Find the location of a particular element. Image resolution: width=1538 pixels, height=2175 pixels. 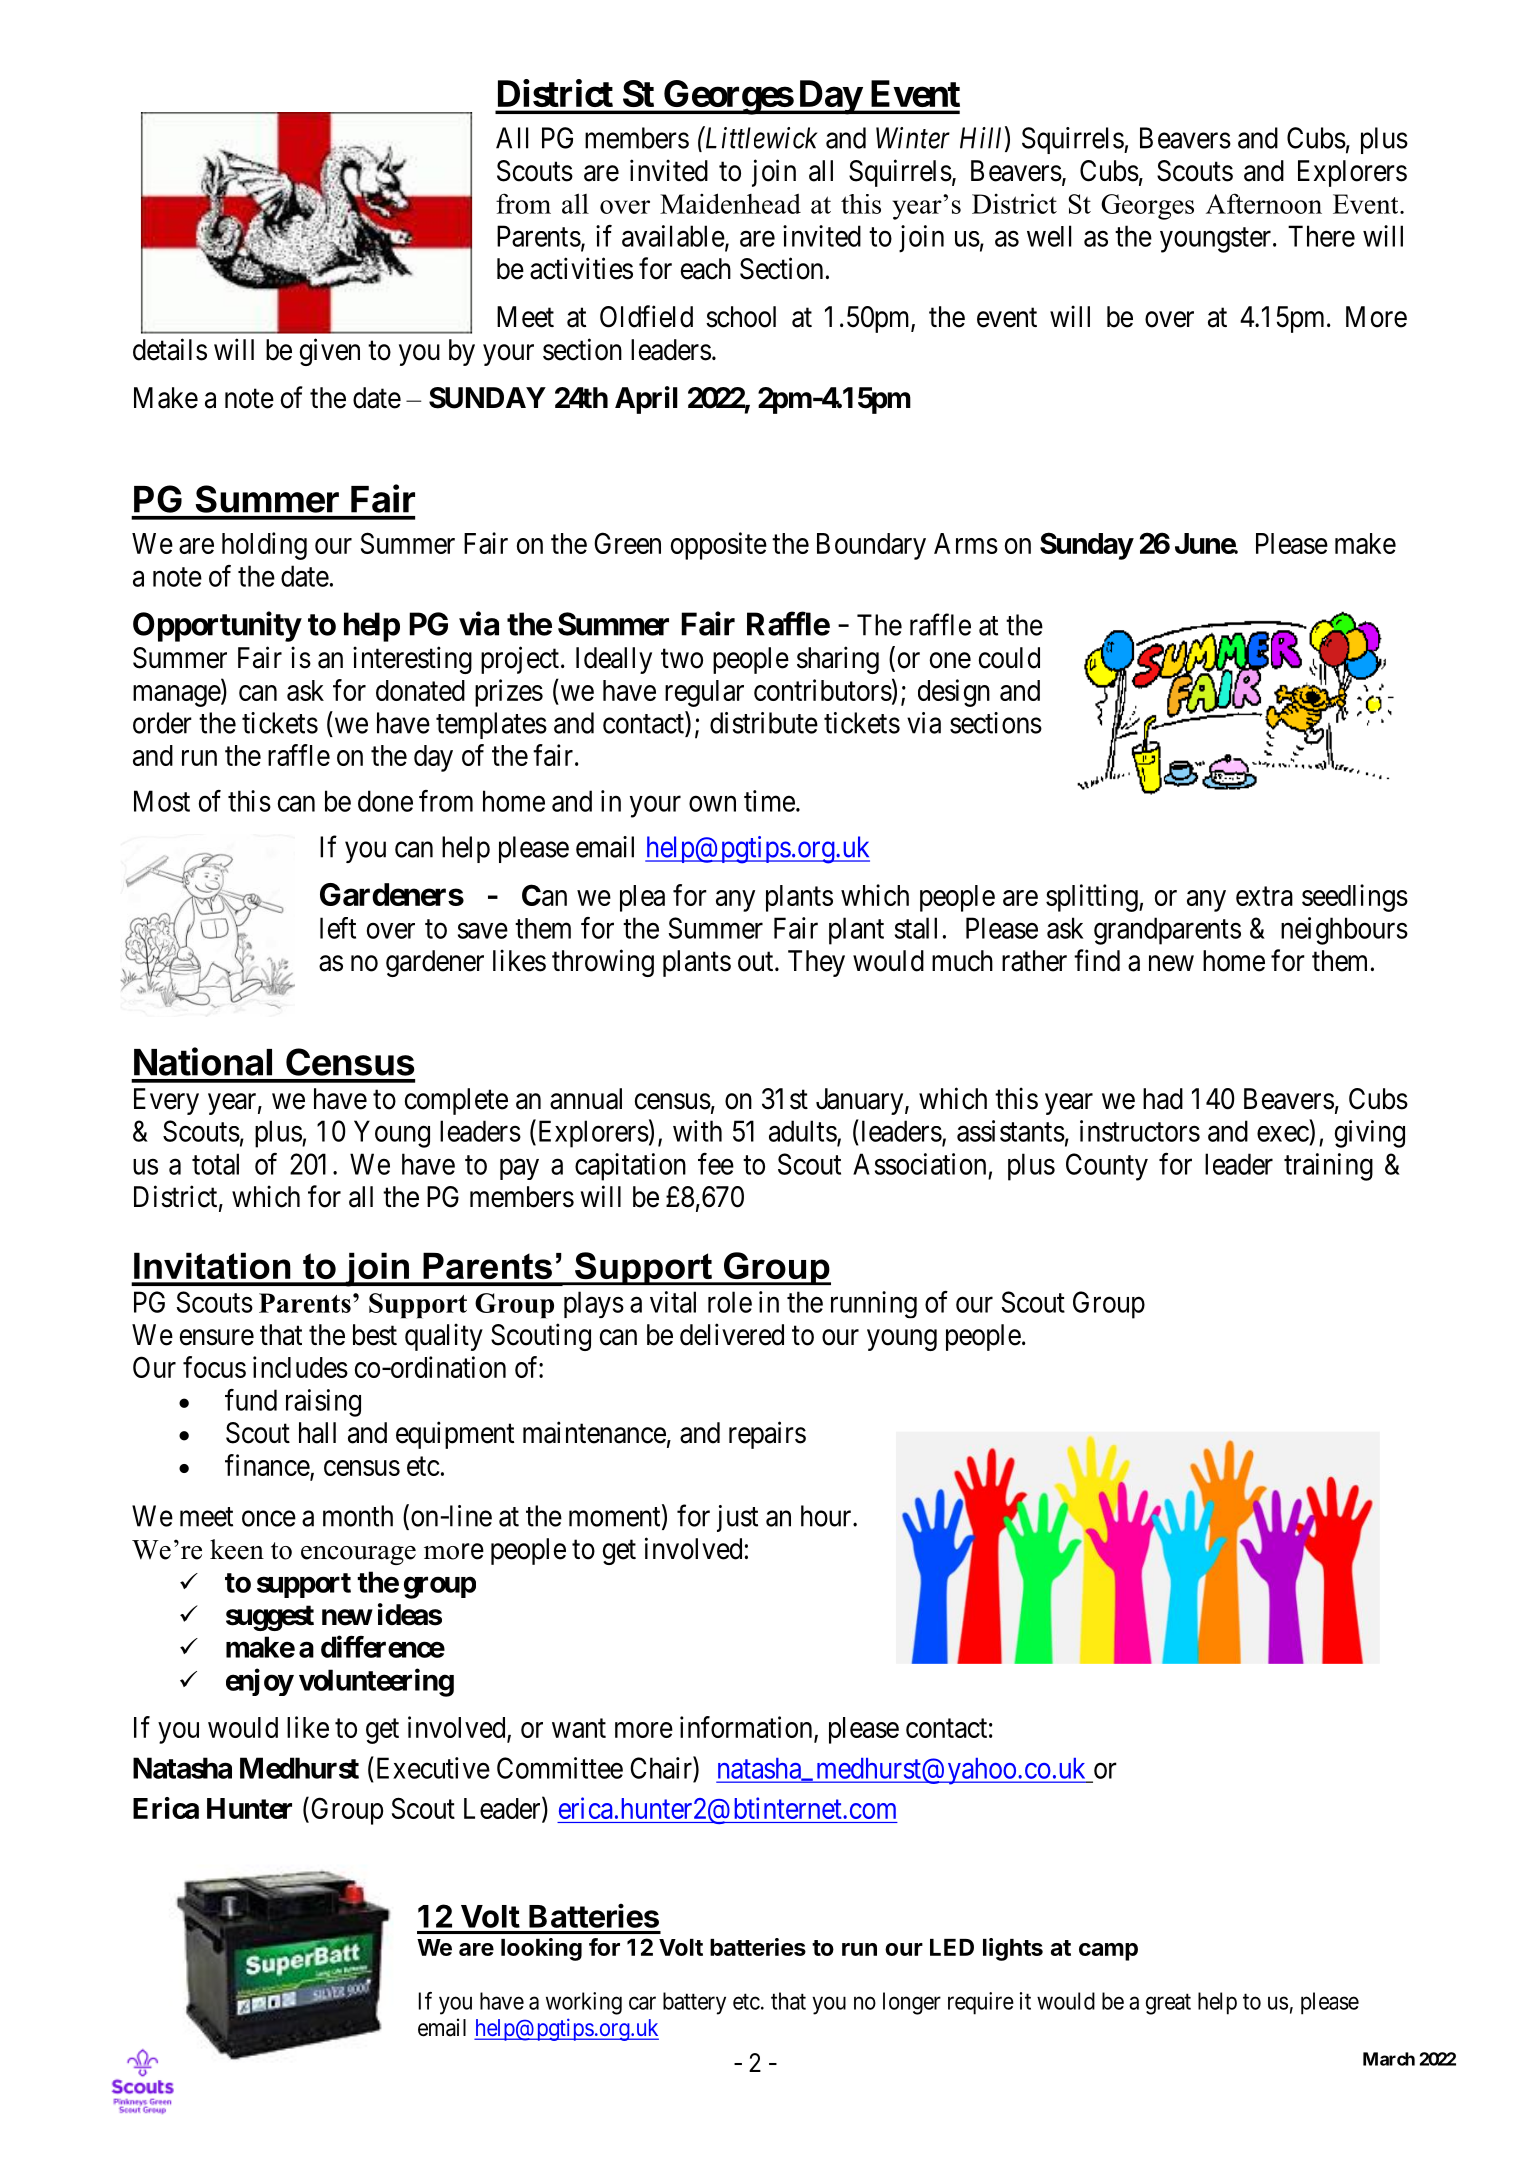

with is located at coordinates (697, 1131).
